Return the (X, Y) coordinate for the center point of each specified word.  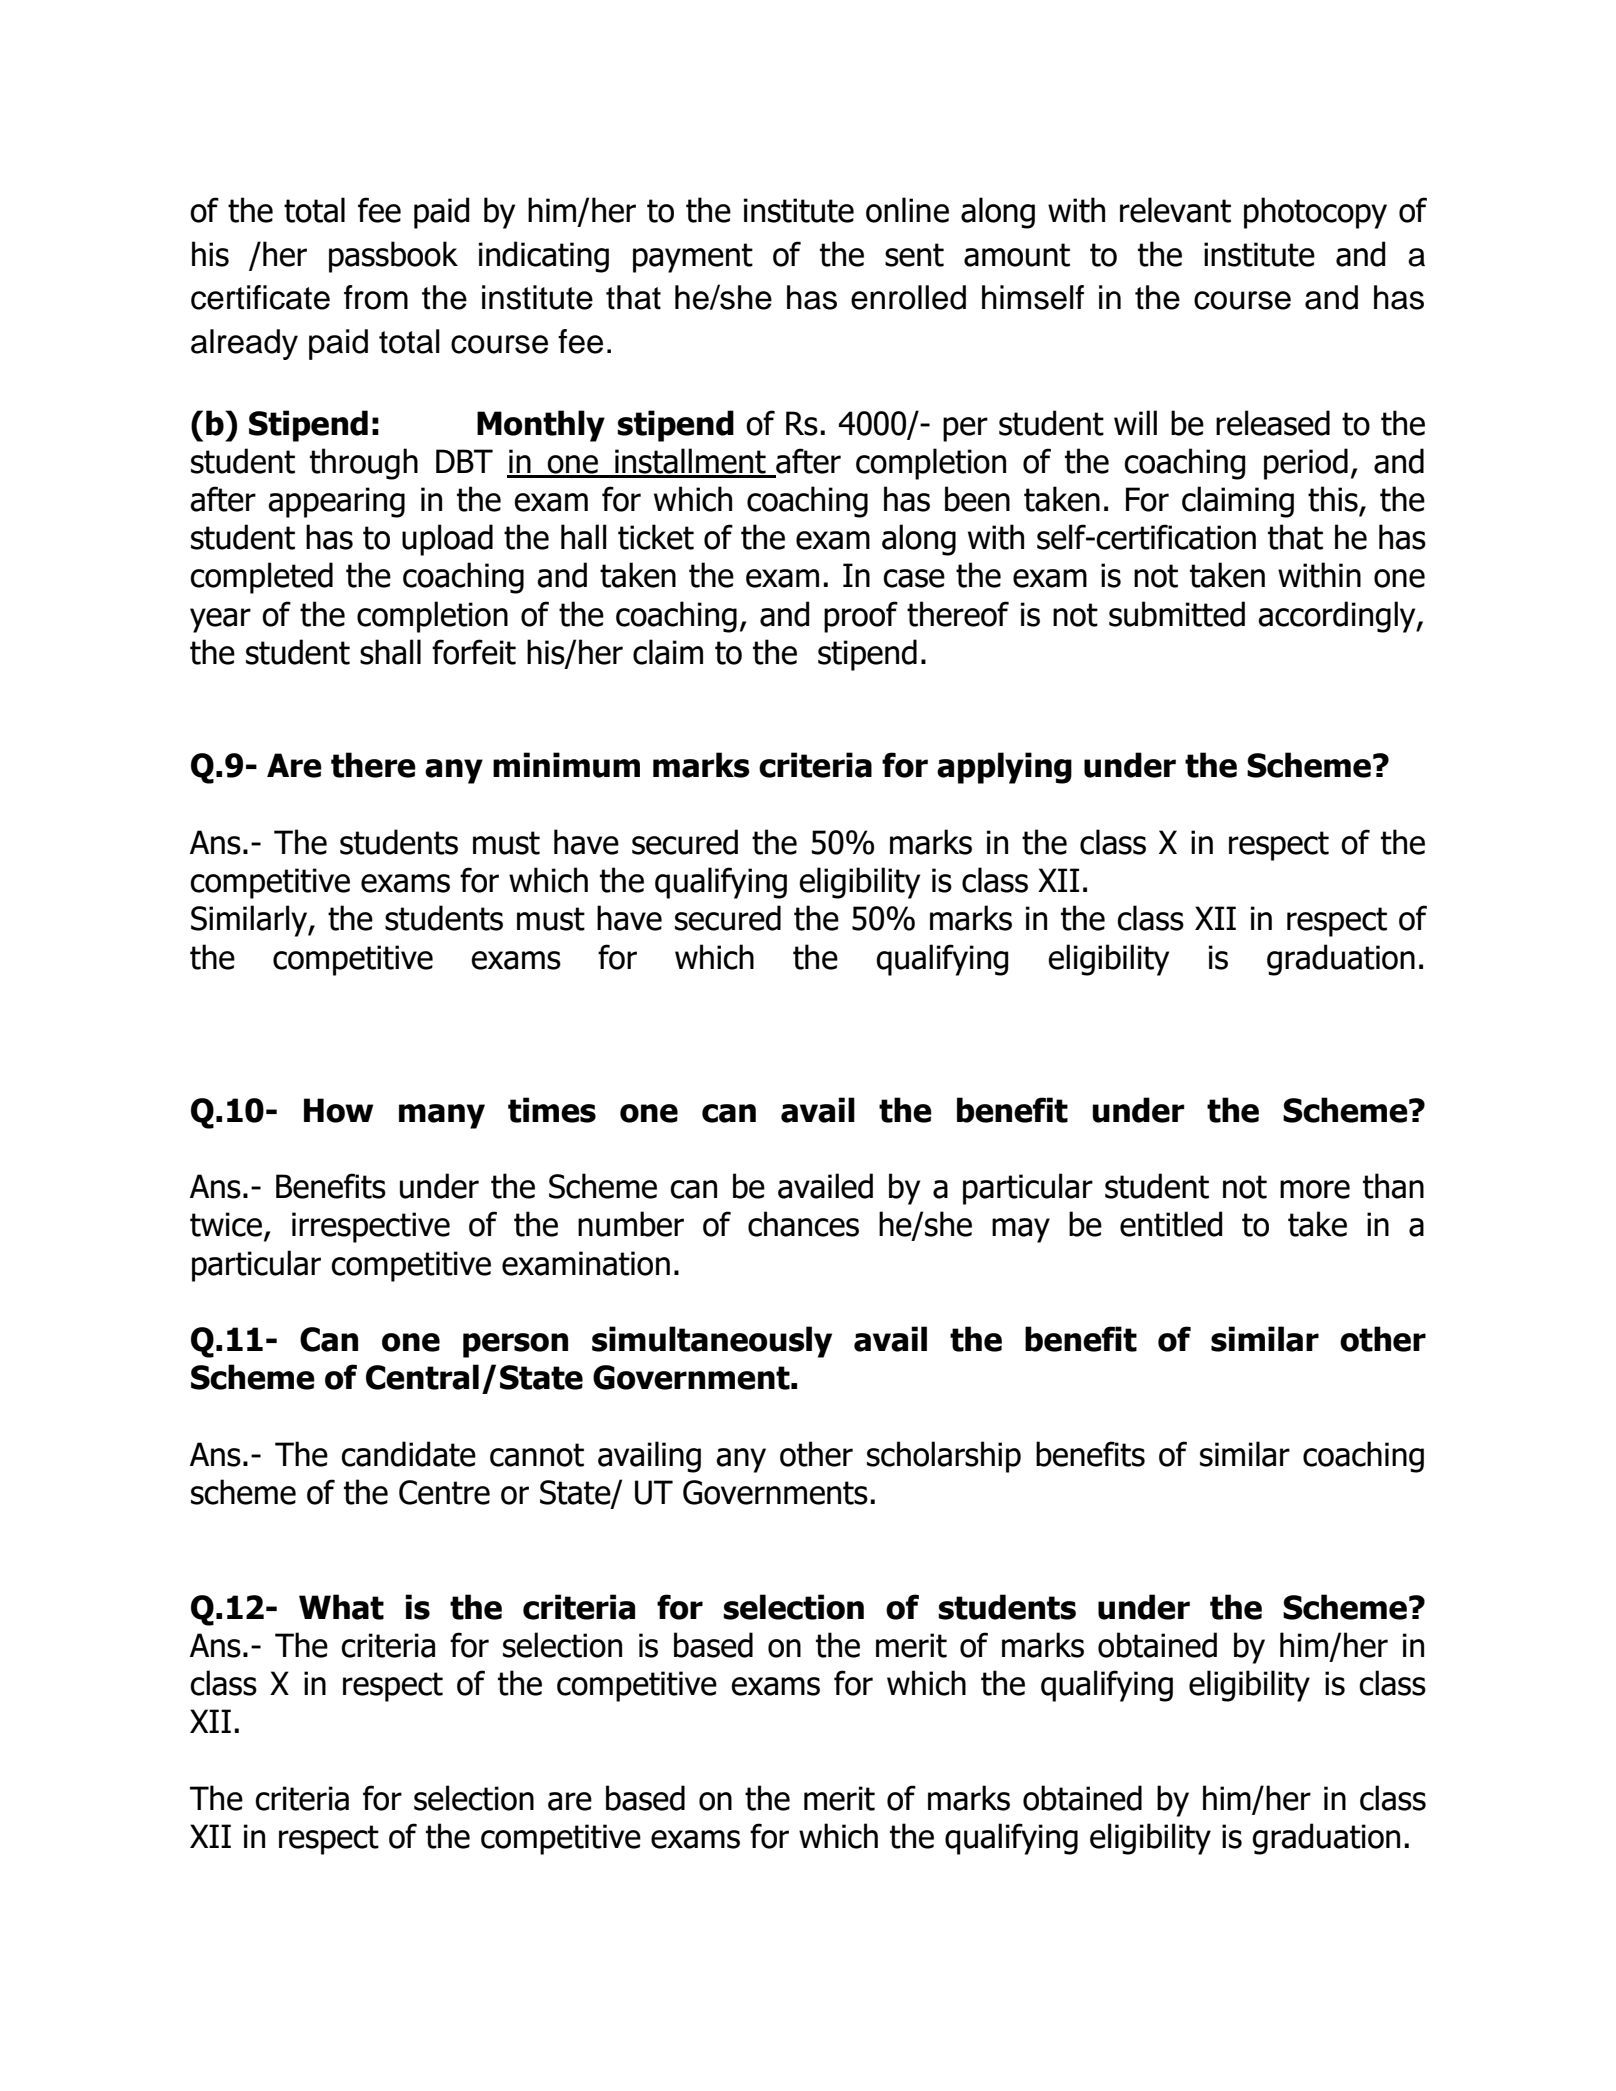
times (552, 1110)
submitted (1177, 614)
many (442, 1116)
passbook (393, 257)
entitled (1171, 1224)
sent (914, 255)
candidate (408, 1454)
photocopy (1315, 213)
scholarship (944, 1457)
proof (861, 617)
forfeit (474, 652)
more (1315, 1189)
